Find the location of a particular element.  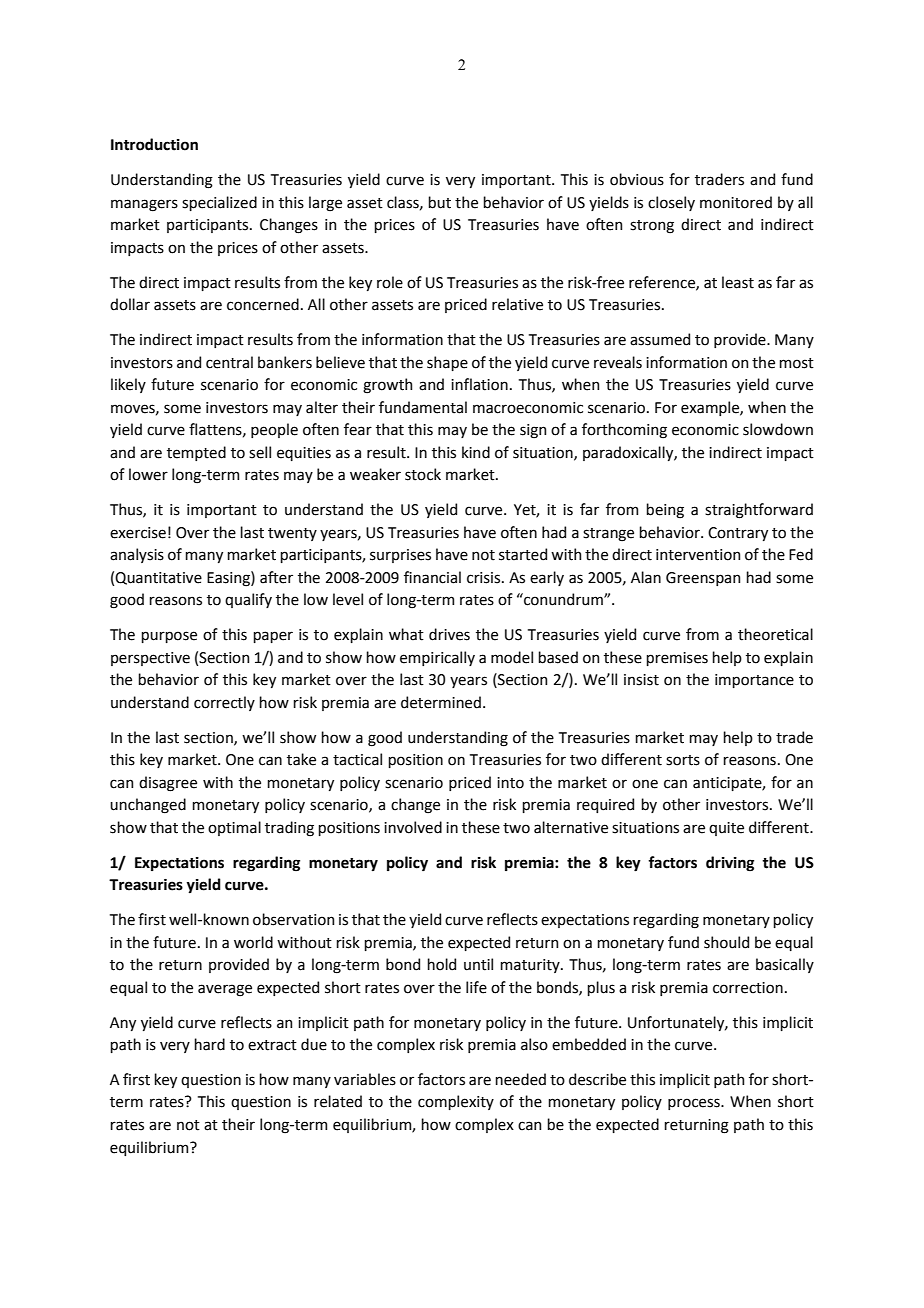

theoretical is located at coordinates (775, 634).
